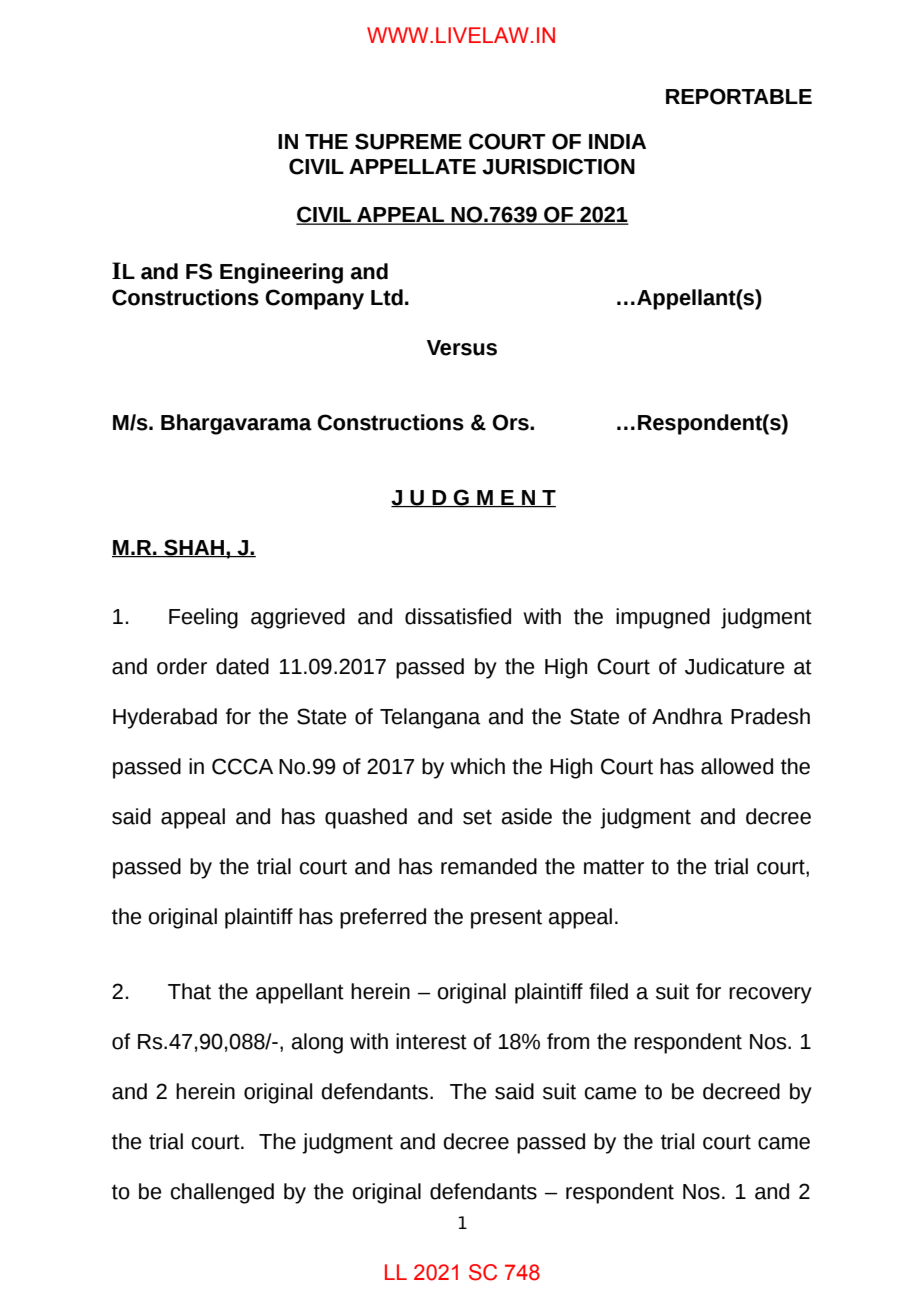 This document has height=1308, width=924. What do you see at coordinates (281, 273) in the document?
I see `Engineering` at bounding box center [281, 273].
